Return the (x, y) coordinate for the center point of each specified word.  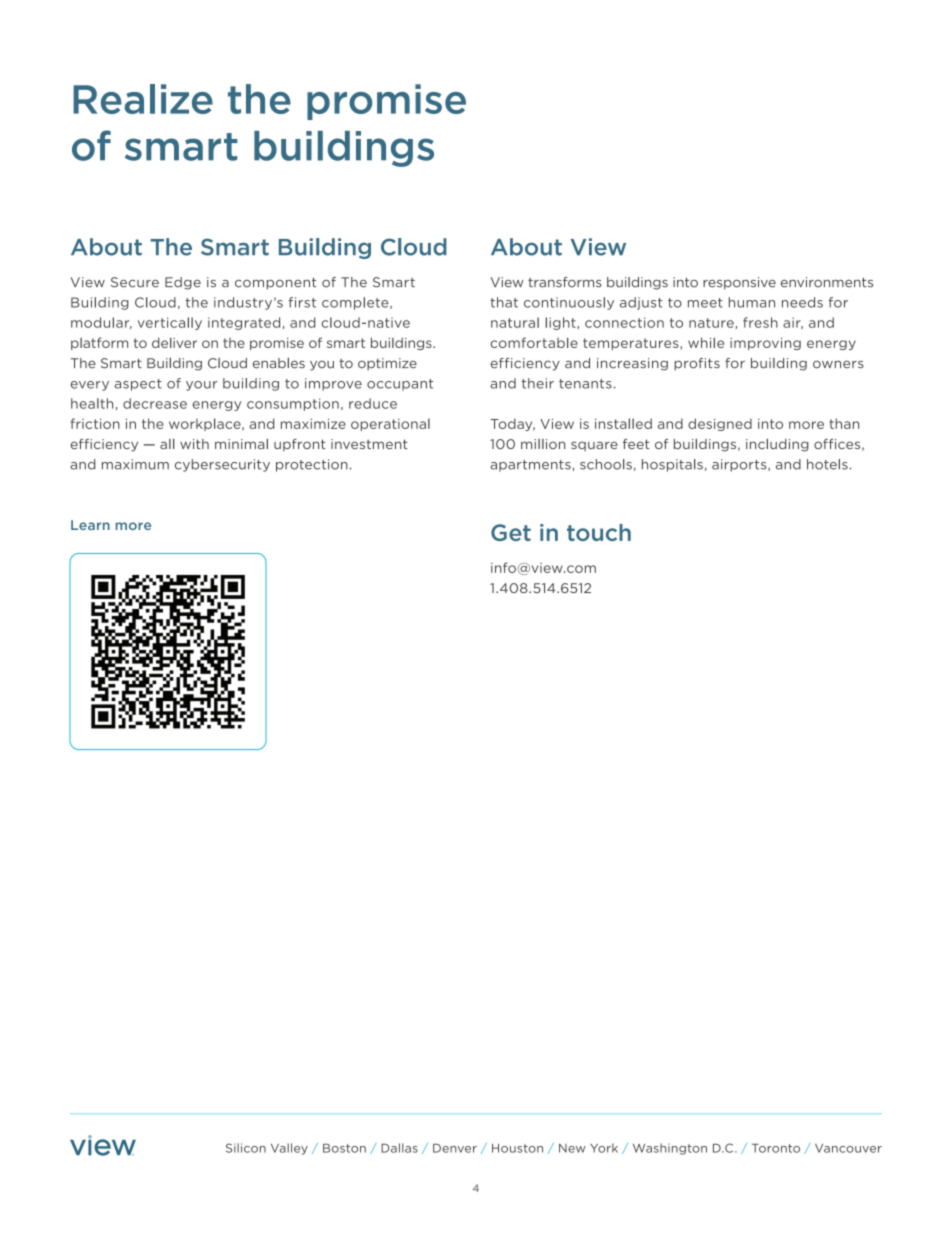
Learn (90, 525)
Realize (143, 99)
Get (511, 532)
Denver (455, 1148)
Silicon (246, 1148)
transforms (565, 282)
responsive (739, 283)
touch (599, 532)
